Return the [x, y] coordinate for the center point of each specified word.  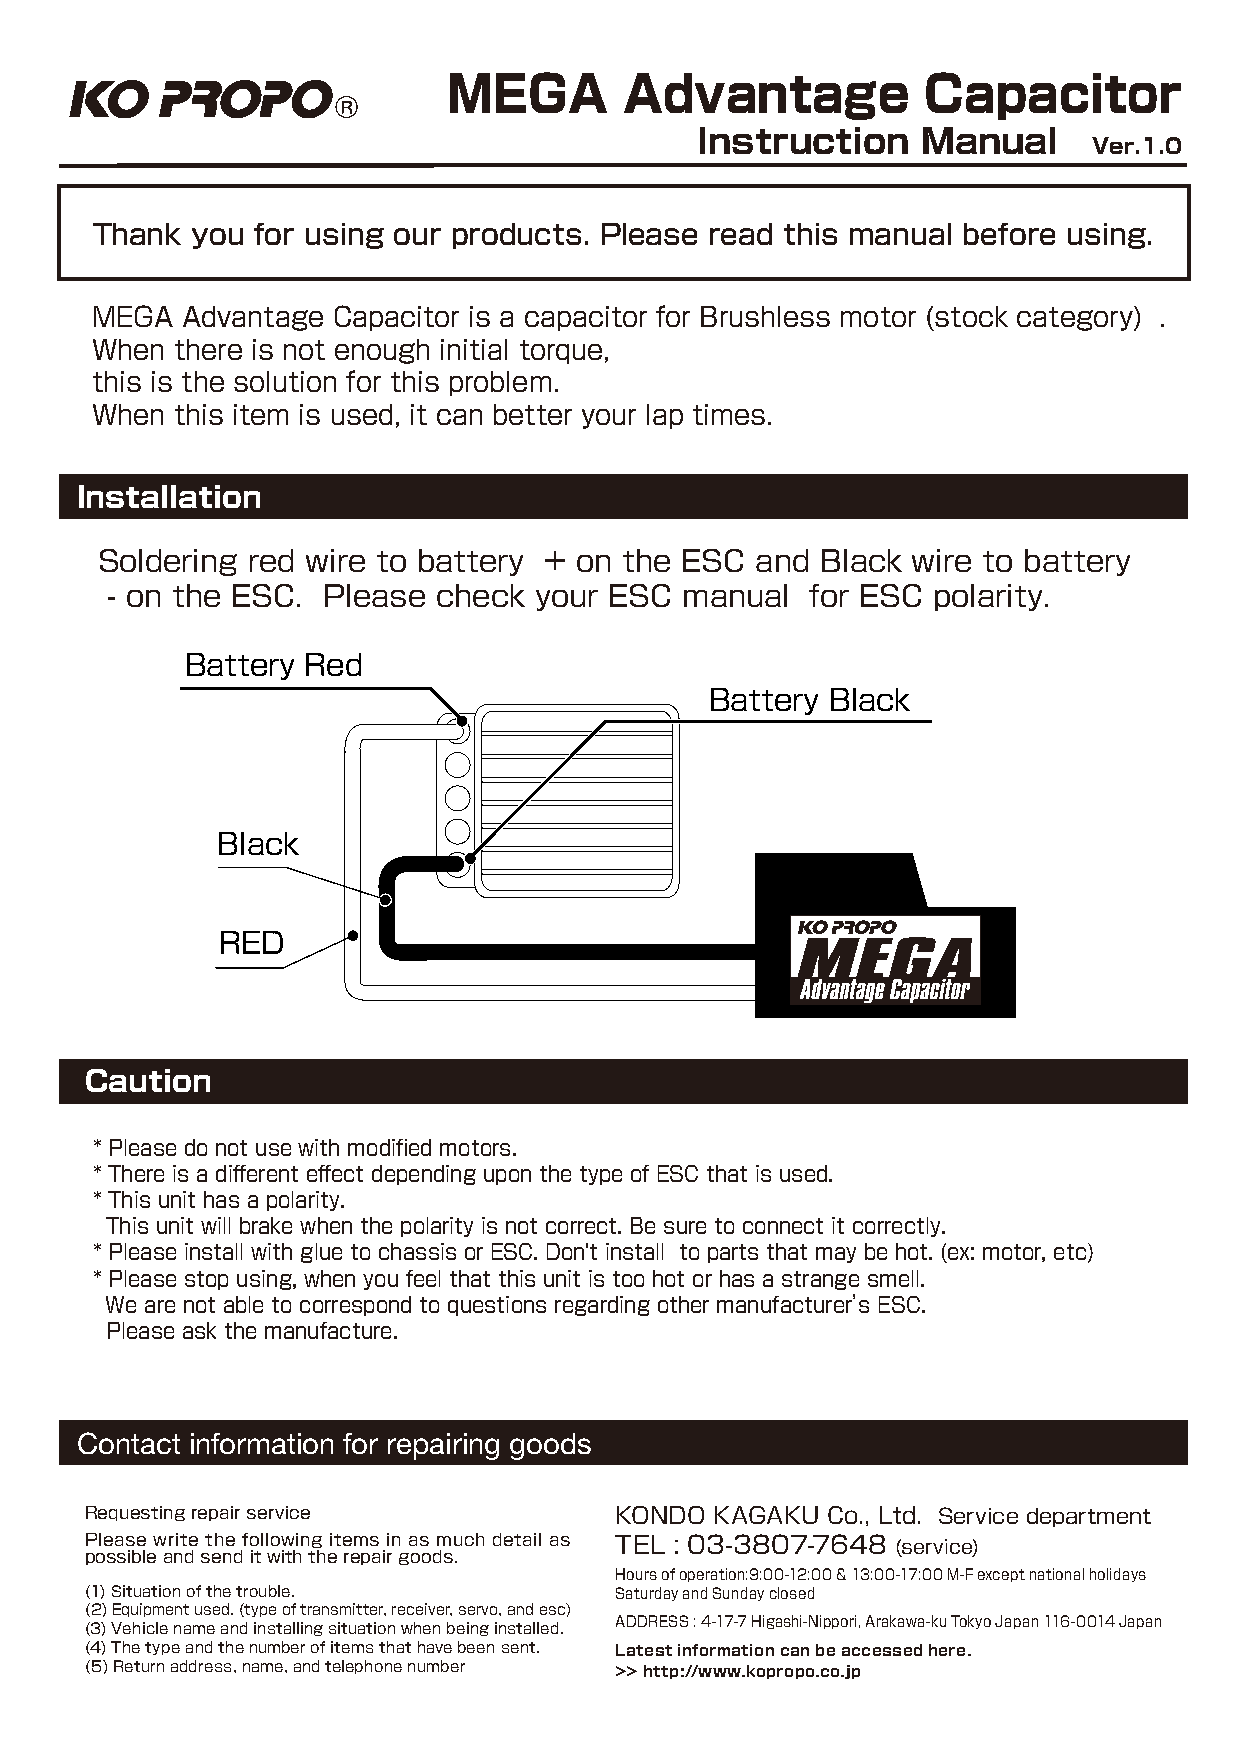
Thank [137, 234]
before [1009, 234]
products [517, 236]
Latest [644, 1650]
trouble [263, 1591]
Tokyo [971, 1622]
